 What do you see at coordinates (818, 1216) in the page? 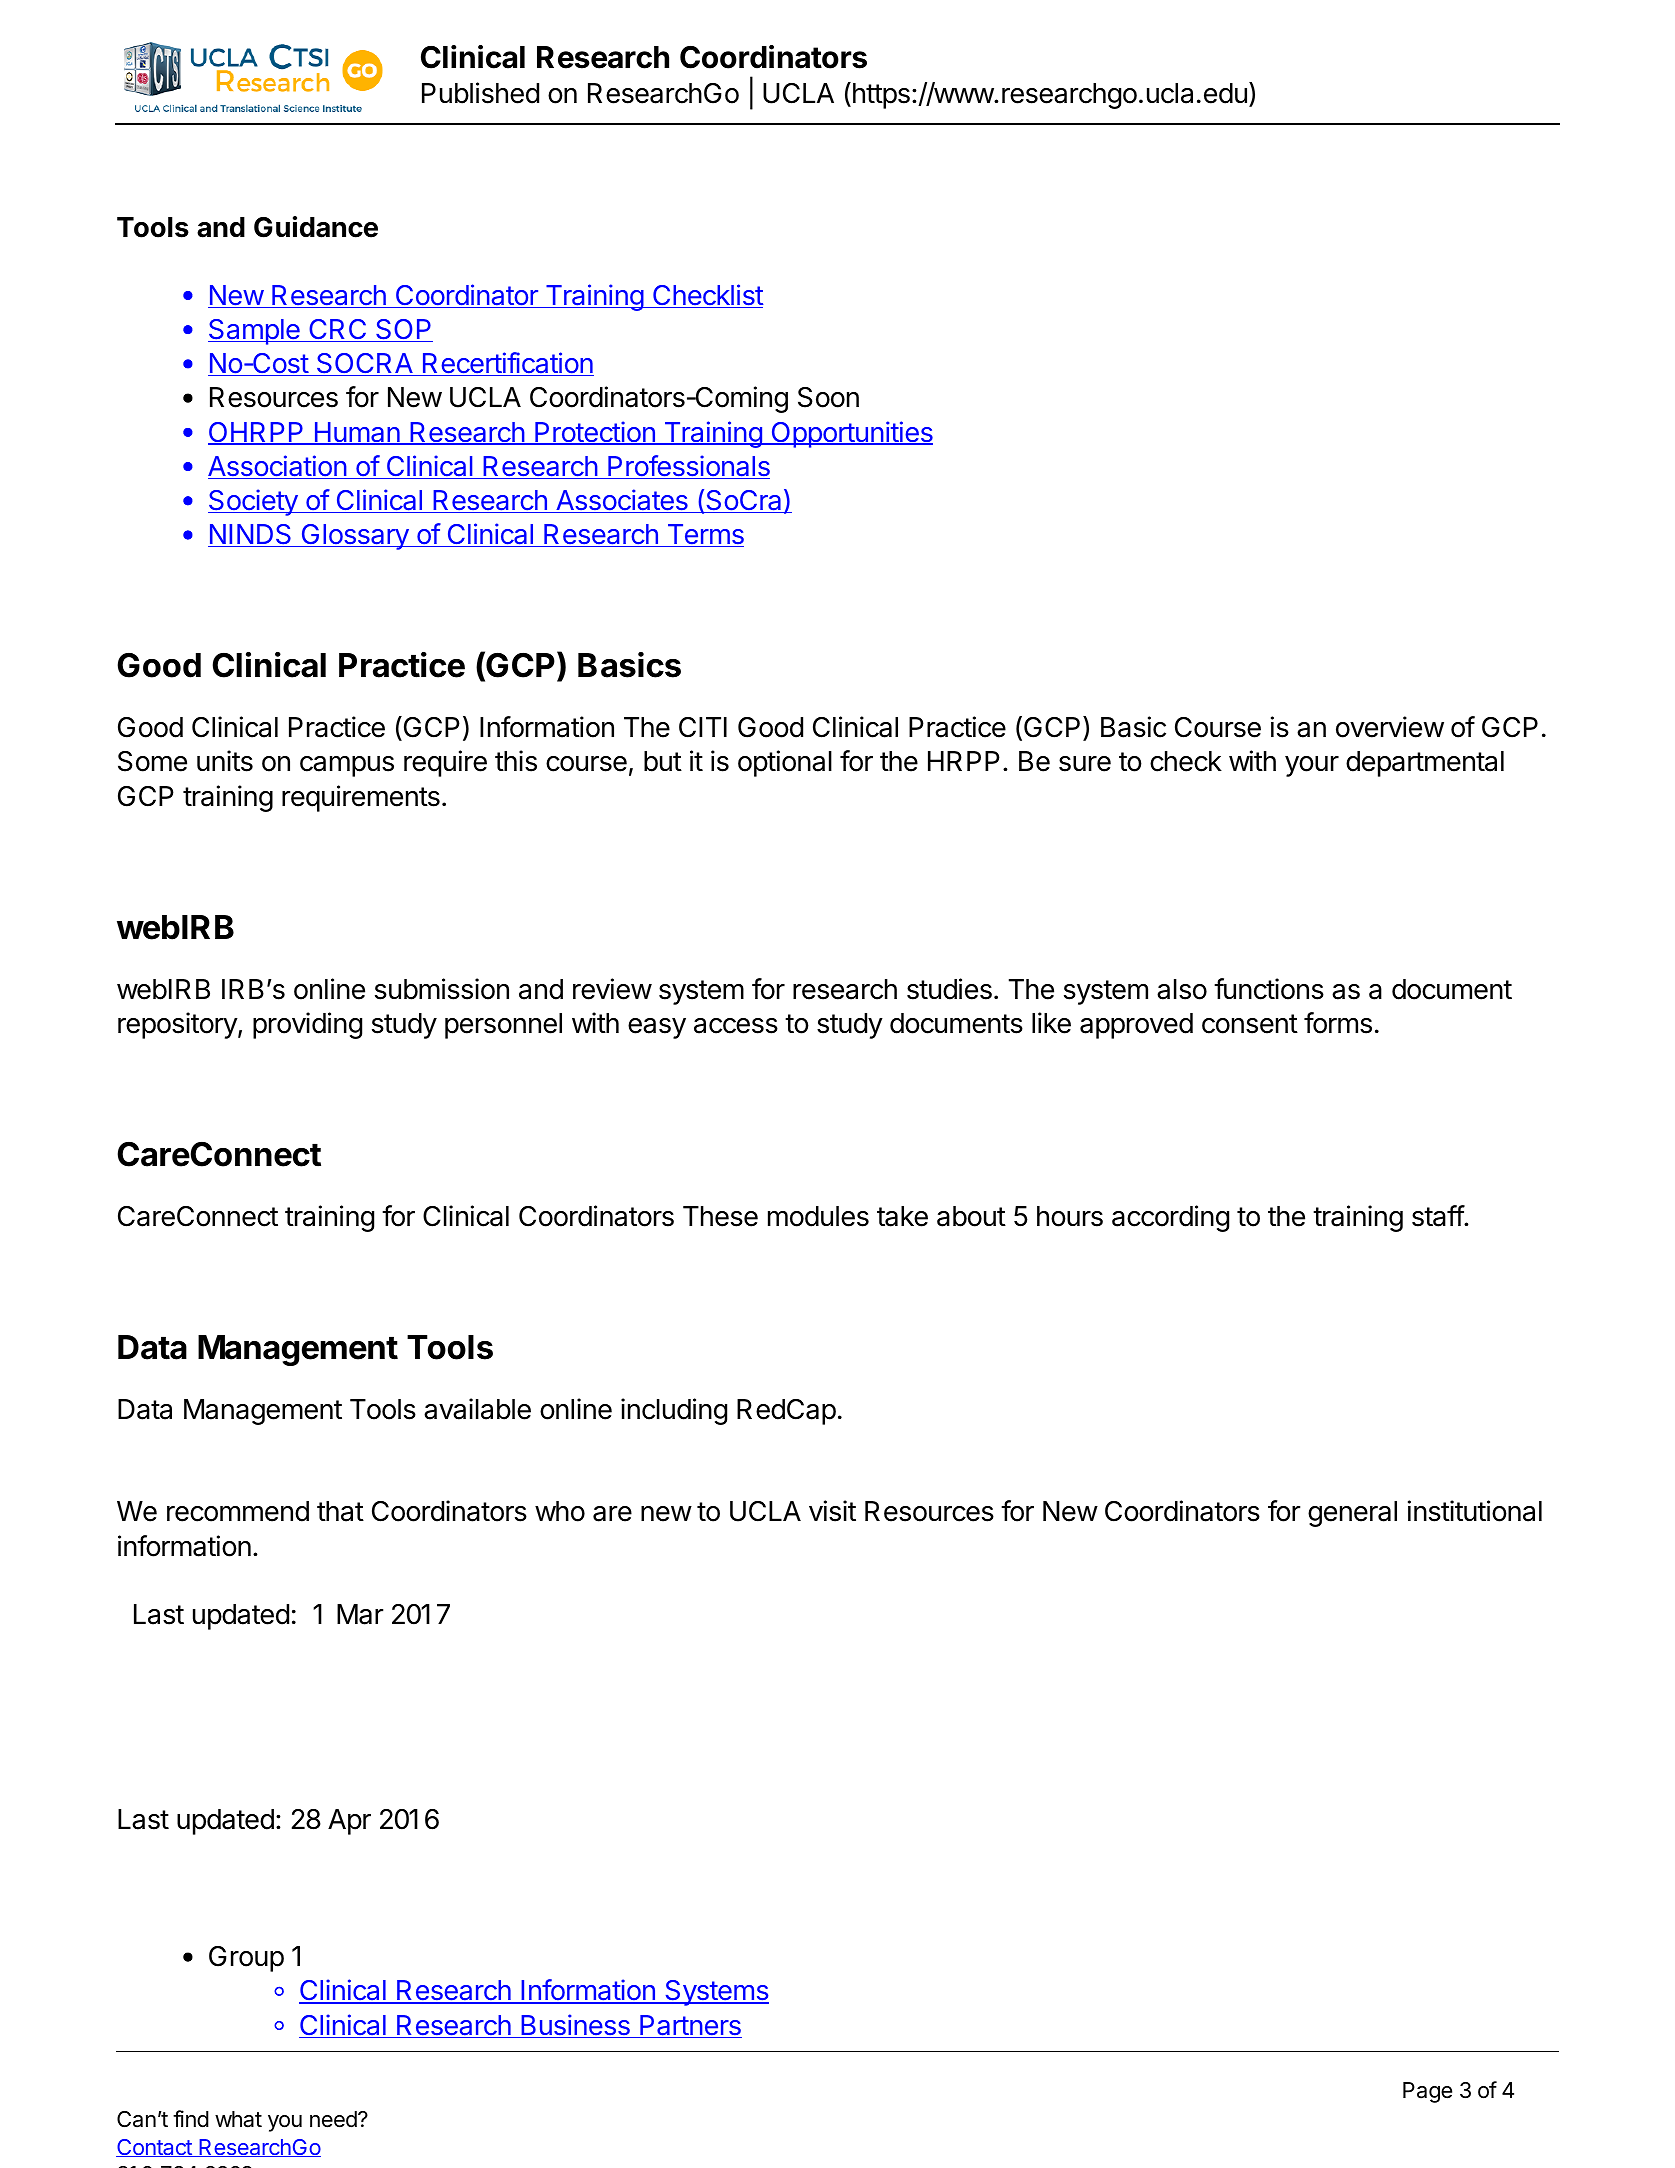
I see `modules` at bounding box center [818, 1216].
